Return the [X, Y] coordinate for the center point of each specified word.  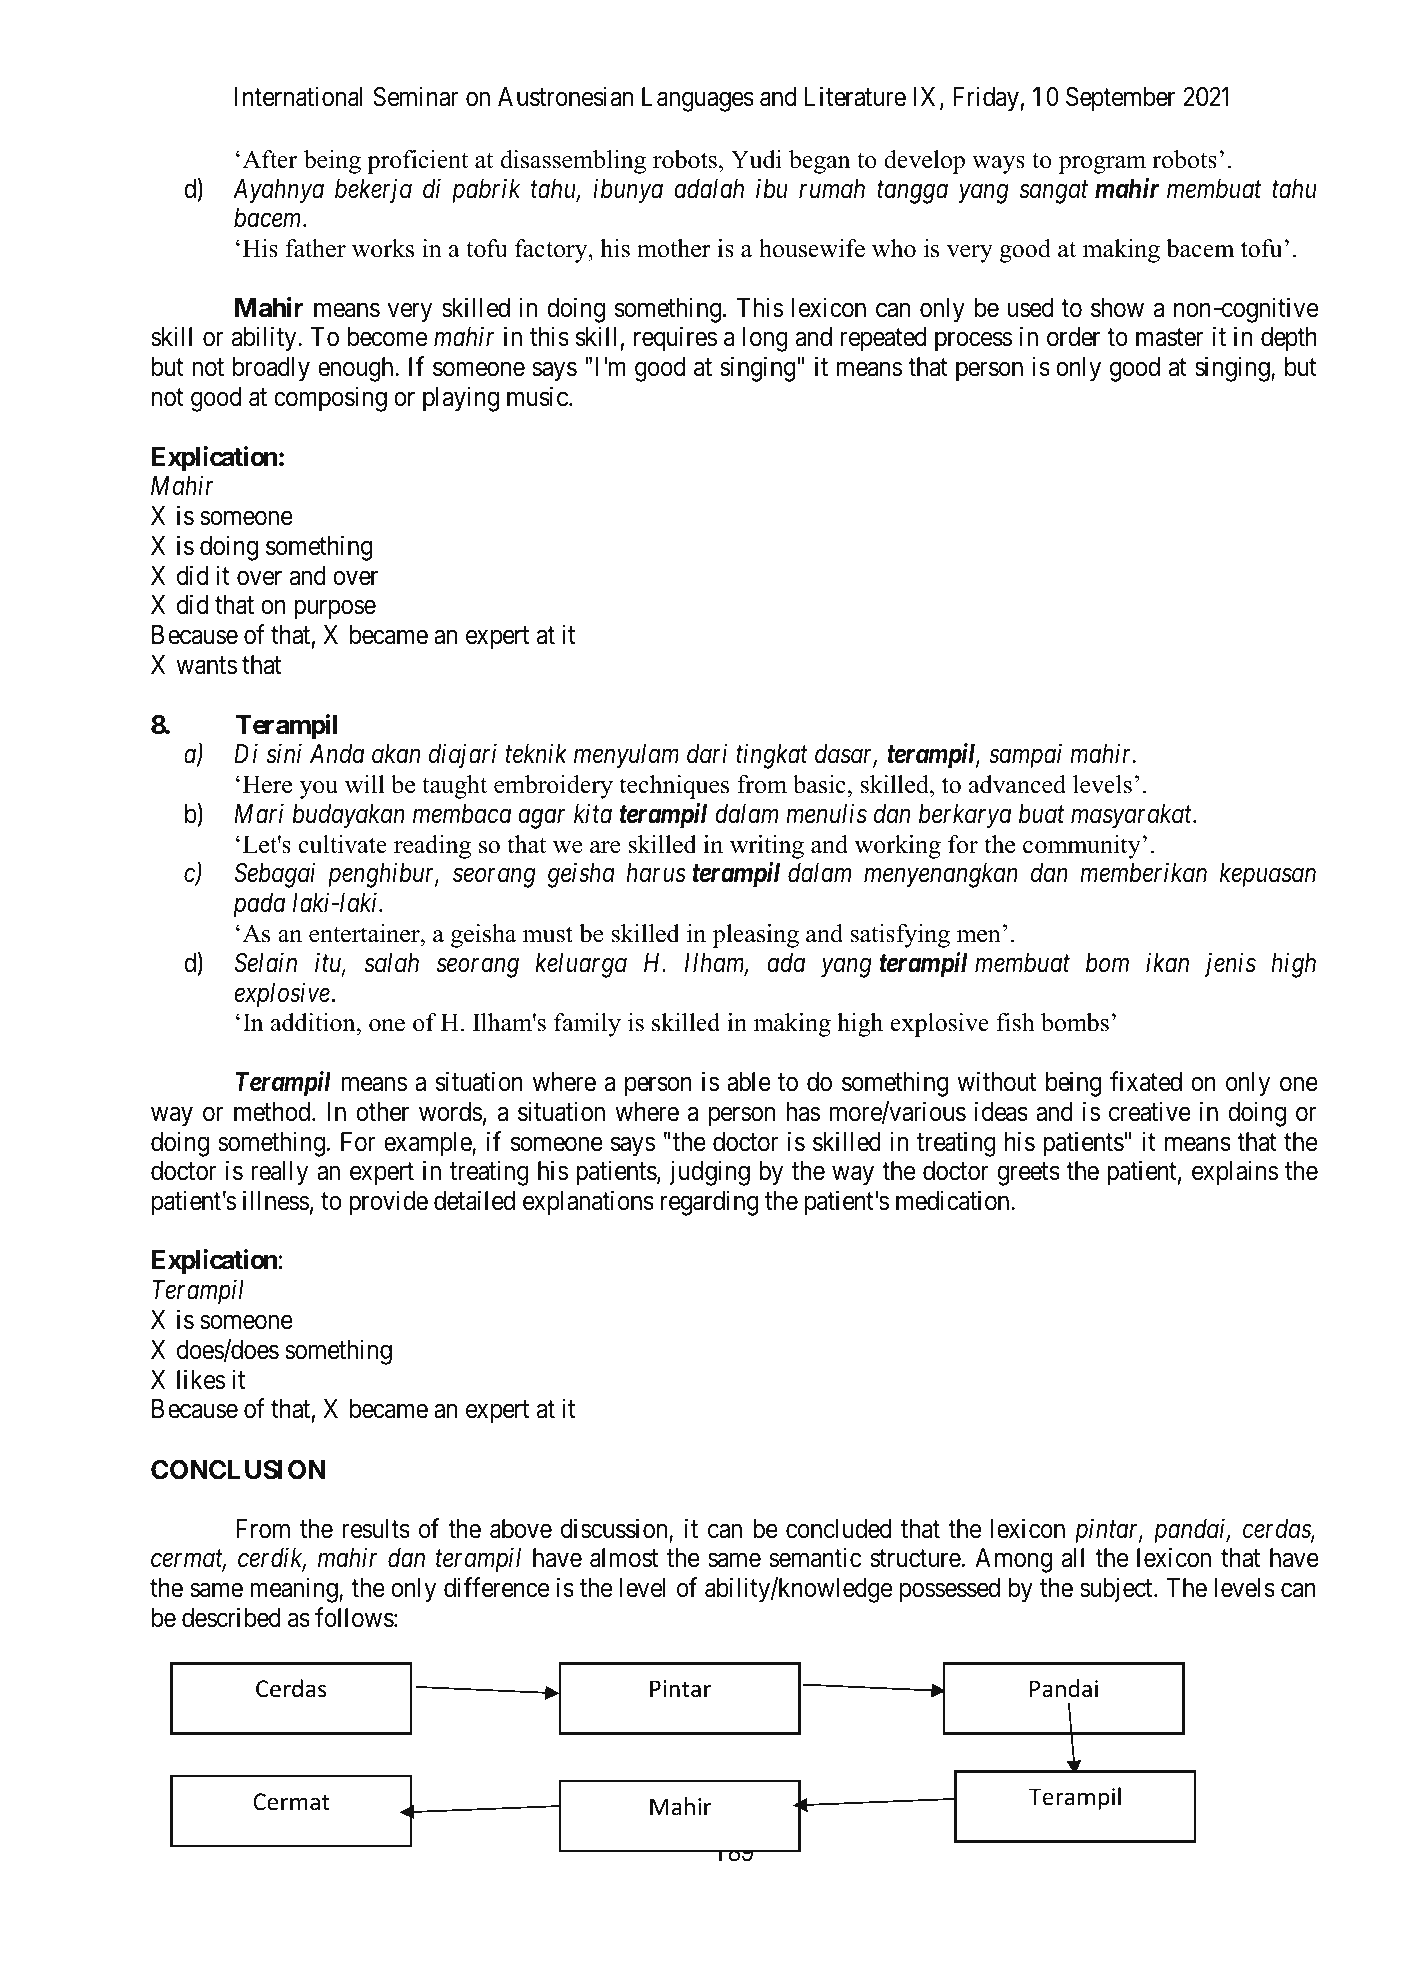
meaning [295, 1590]
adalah [709, 189]
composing [330, 399]
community [1082, 847]
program [1102, 165]
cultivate [343, 844]
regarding [709, 1203]
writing [767, 847]
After [270, 159]
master [1169, 338]
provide [388, 1203]
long [765, 339]
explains [1235, 1173]
